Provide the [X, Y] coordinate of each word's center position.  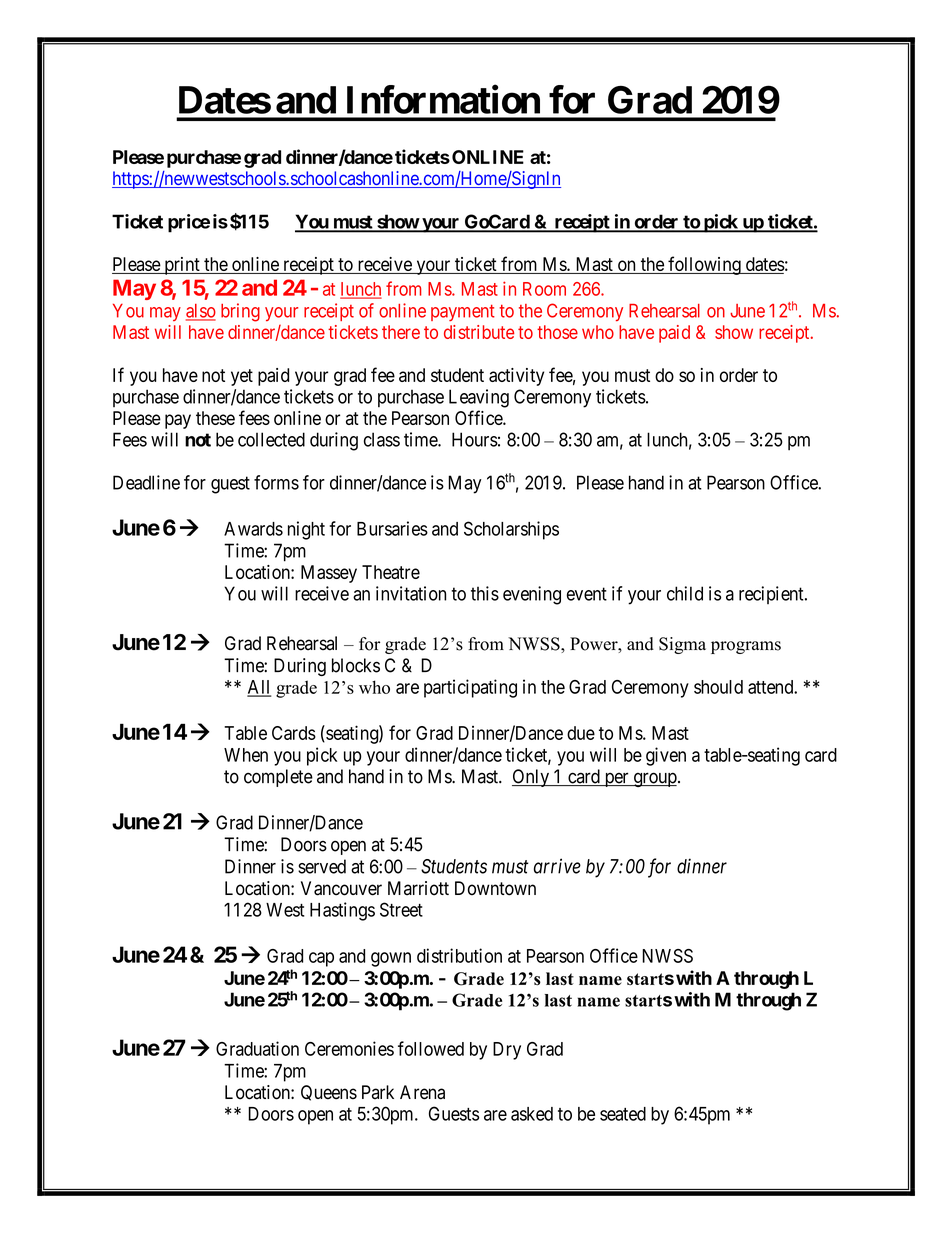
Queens [329, 1093]
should [718, 687]
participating [470, 688]
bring [240, 312]
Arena [422, 1092]
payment [463, 313]
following [704, 265]
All [259, 688]
